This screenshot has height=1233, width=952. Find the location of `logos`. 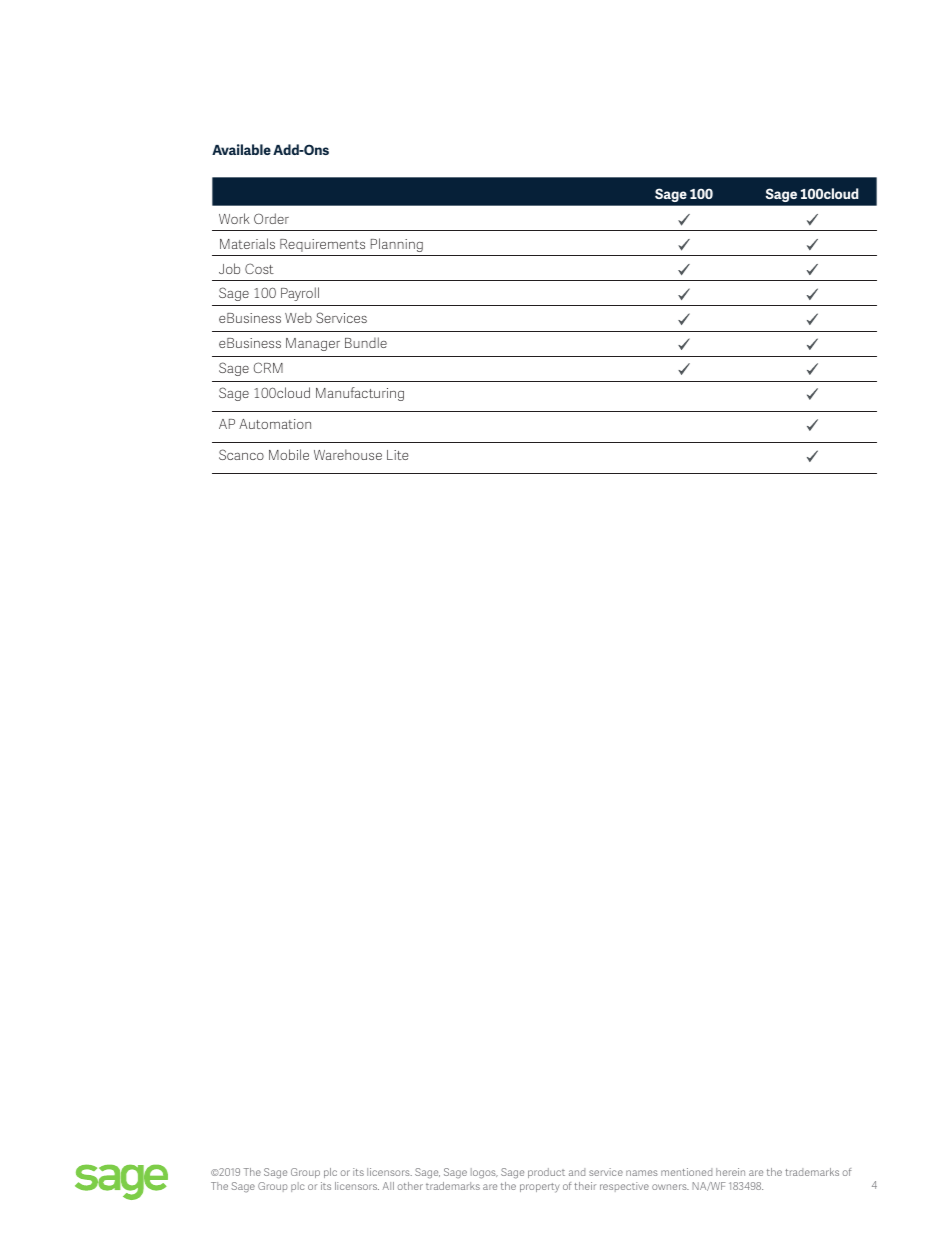

logos is located at coordinates (484, 1173).
